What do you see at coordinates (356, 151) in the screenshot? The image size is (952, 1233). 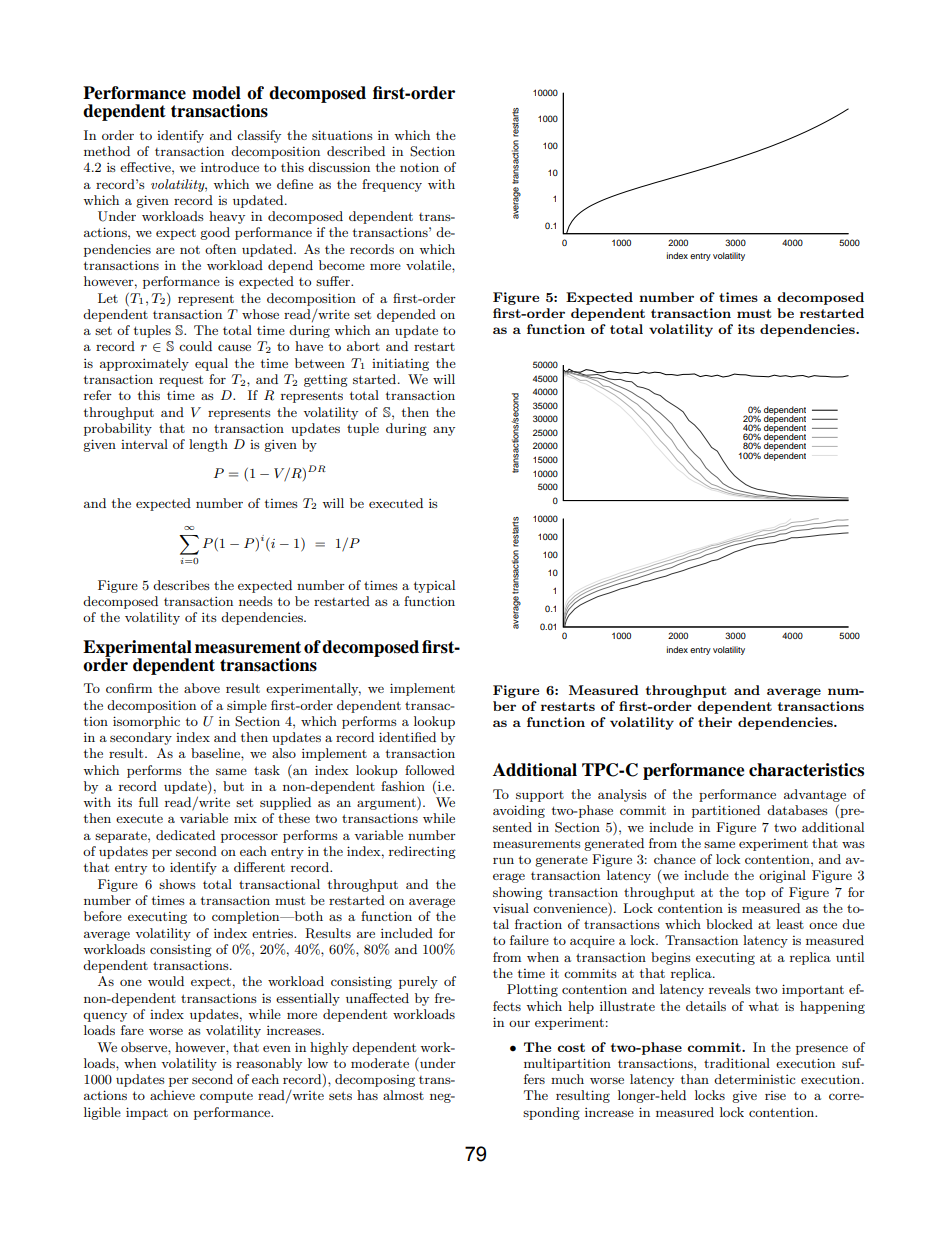 I see `described` at bounding box center [356, 151].
